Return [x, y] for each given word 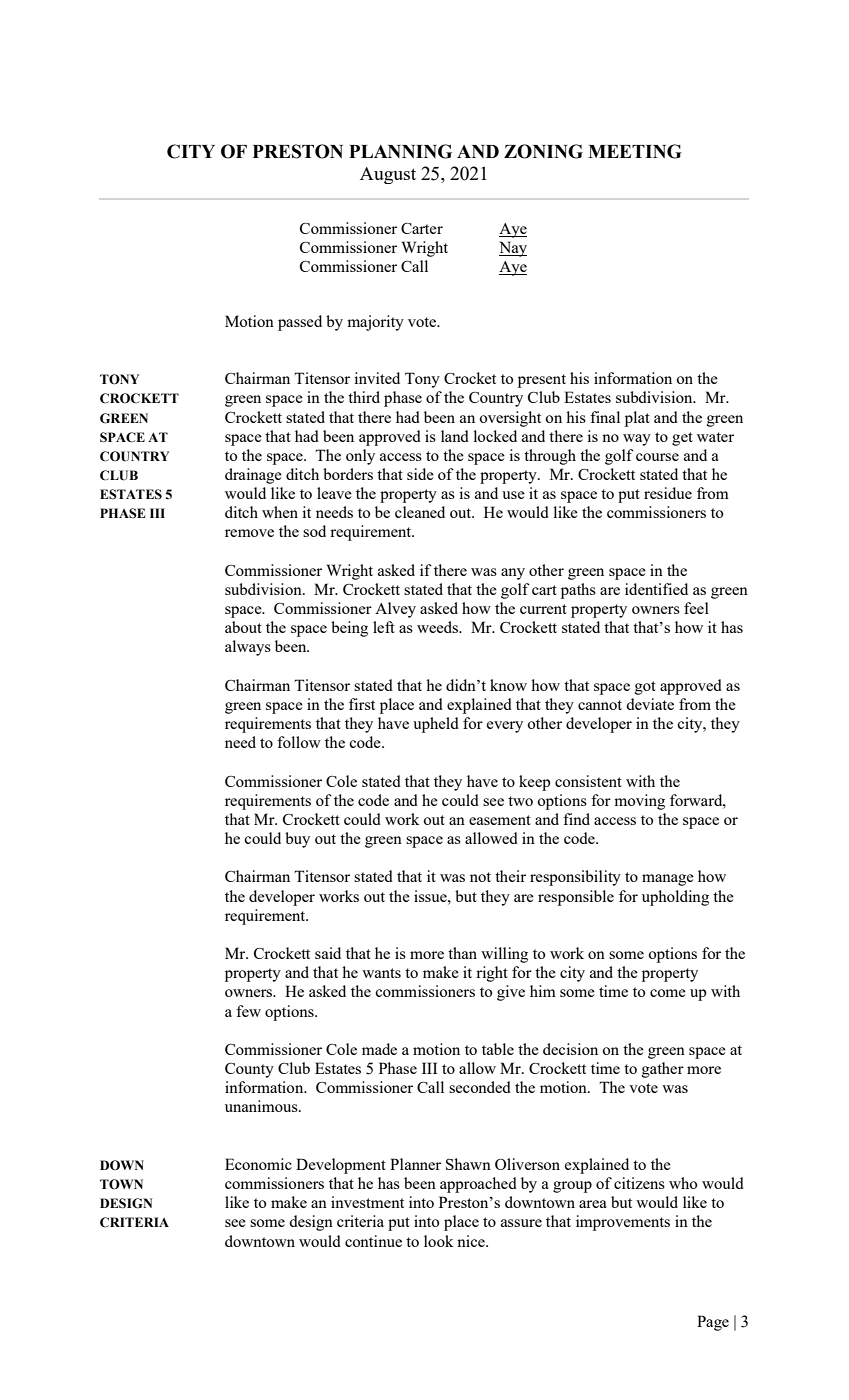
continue [373, 1241]
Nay [513, 249]
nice [472, 1241]
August [388, 175]
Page [713, 1323]
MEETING [635, 151]
